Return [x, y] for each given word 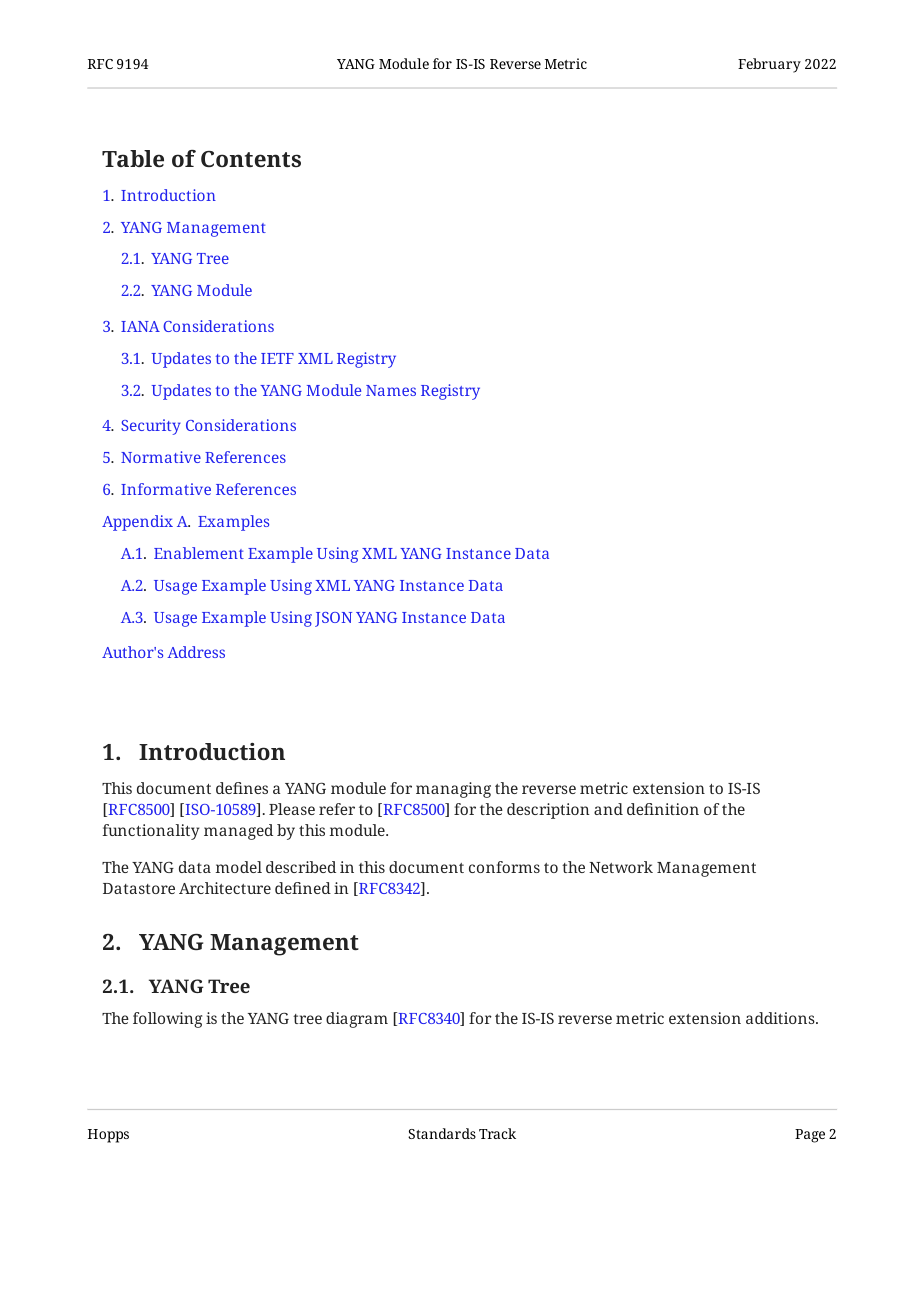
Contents [251, 159]
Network [621, 867]
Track [497, 1133]
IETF [277, 358]
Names [391, 390]
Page [810, 1136]
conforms [504, 867]
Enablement [199, 553]
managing [453, 790]
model [239, 867]
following [167, 1020]
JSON [333, 619]
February [769, 65]
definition [663, 809]
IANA [140, 326]
